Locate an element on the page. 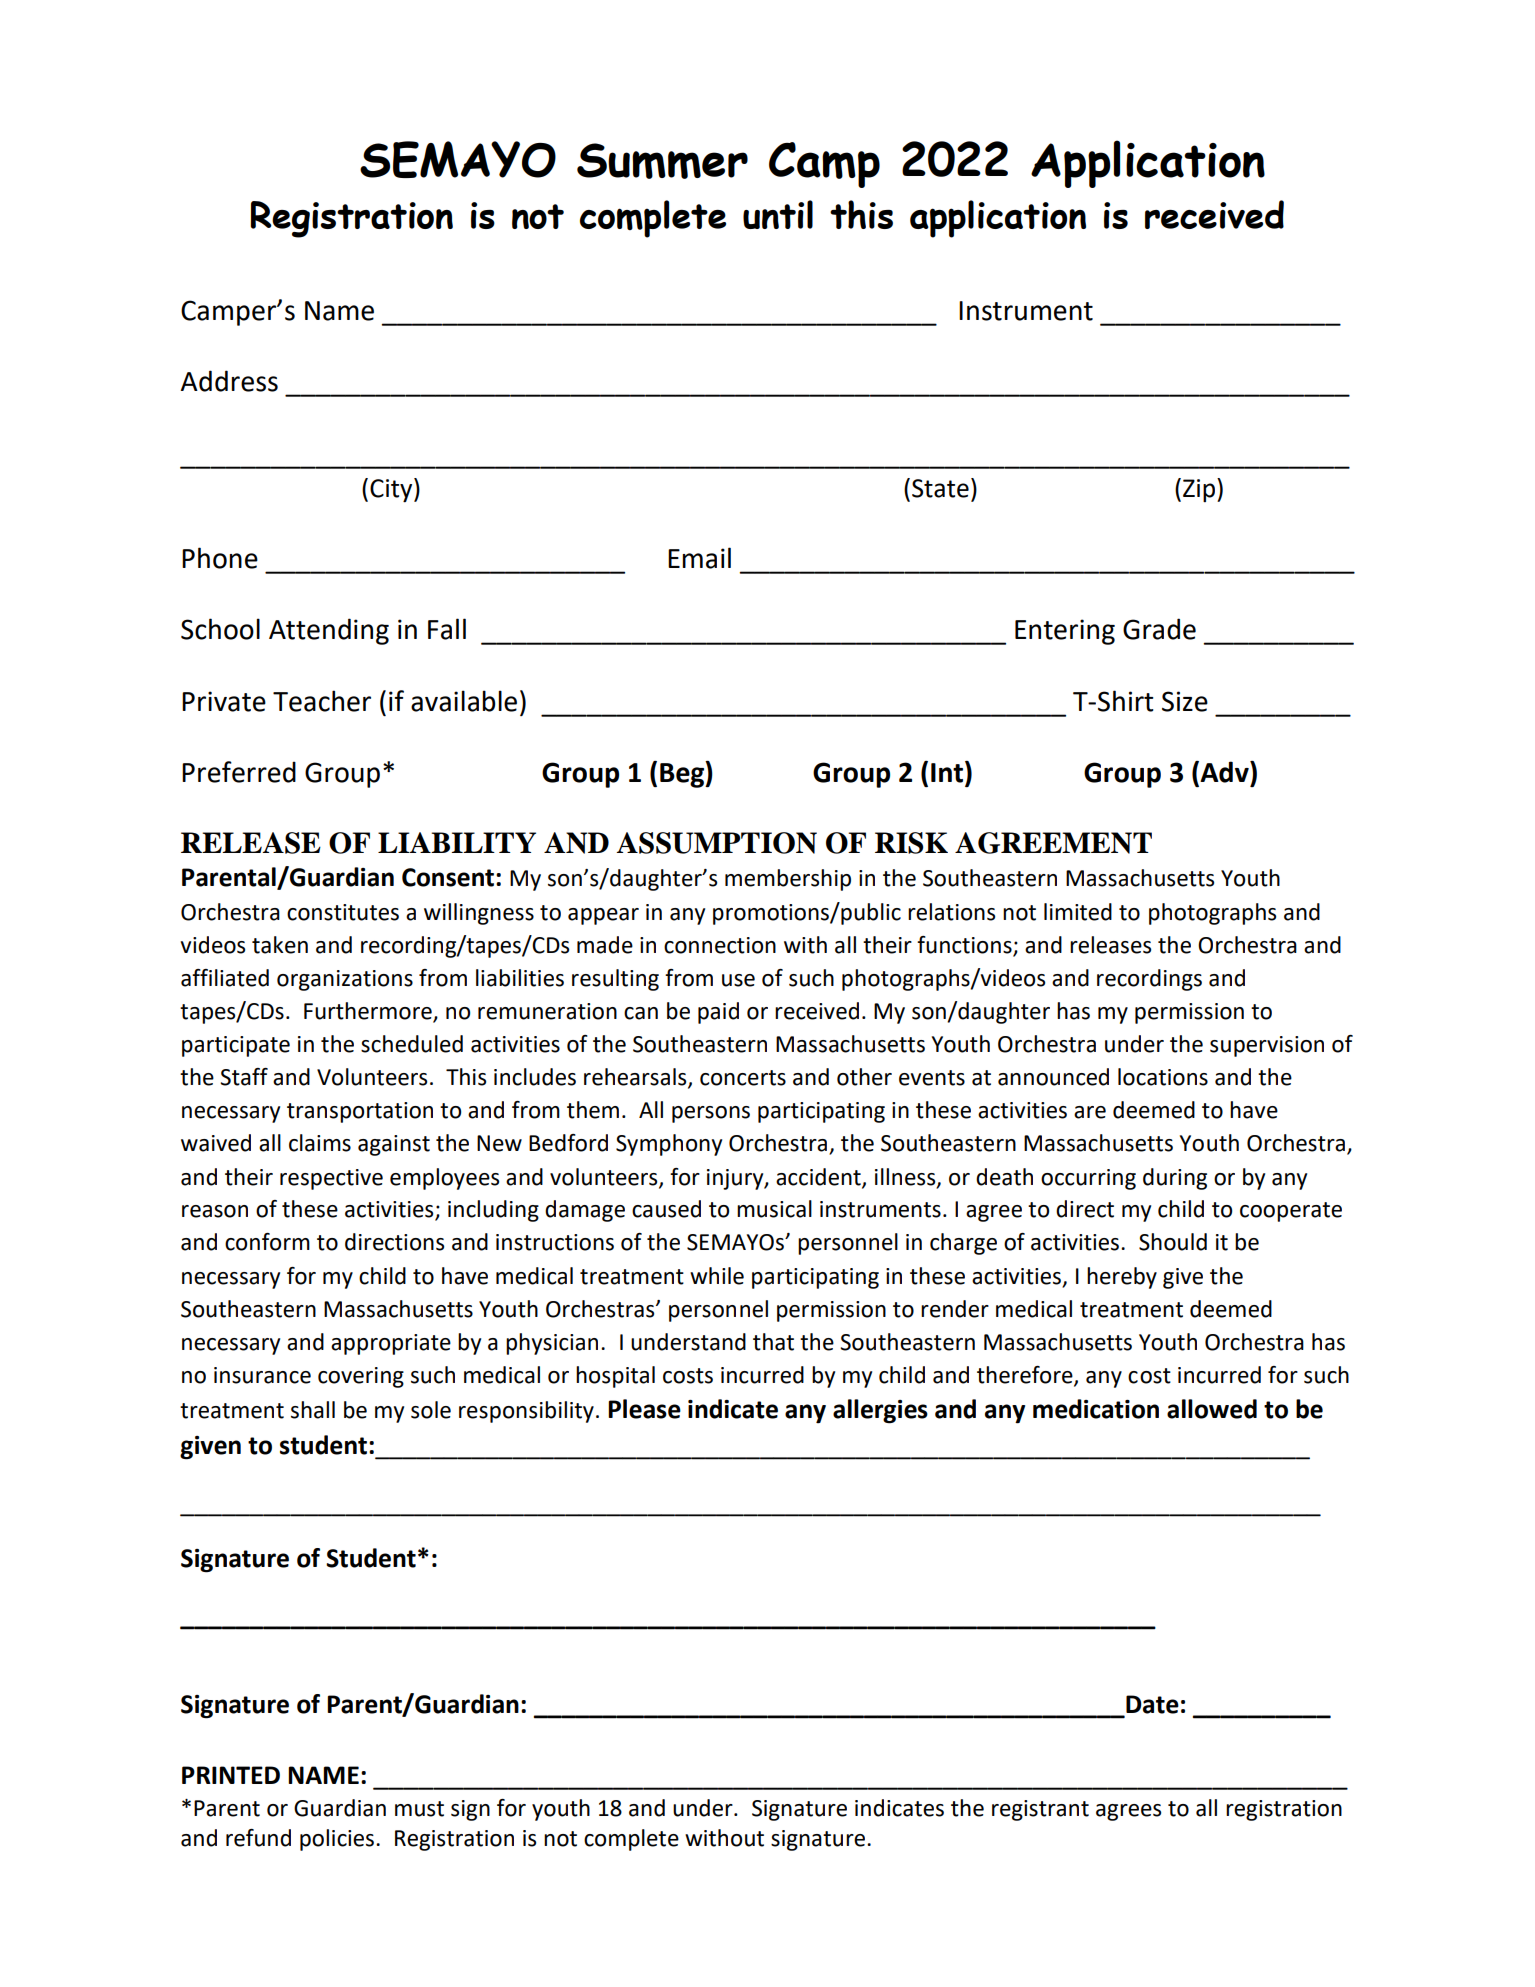 This image has width=1535, height=1987. that is located at coordinates (773, 1342).
